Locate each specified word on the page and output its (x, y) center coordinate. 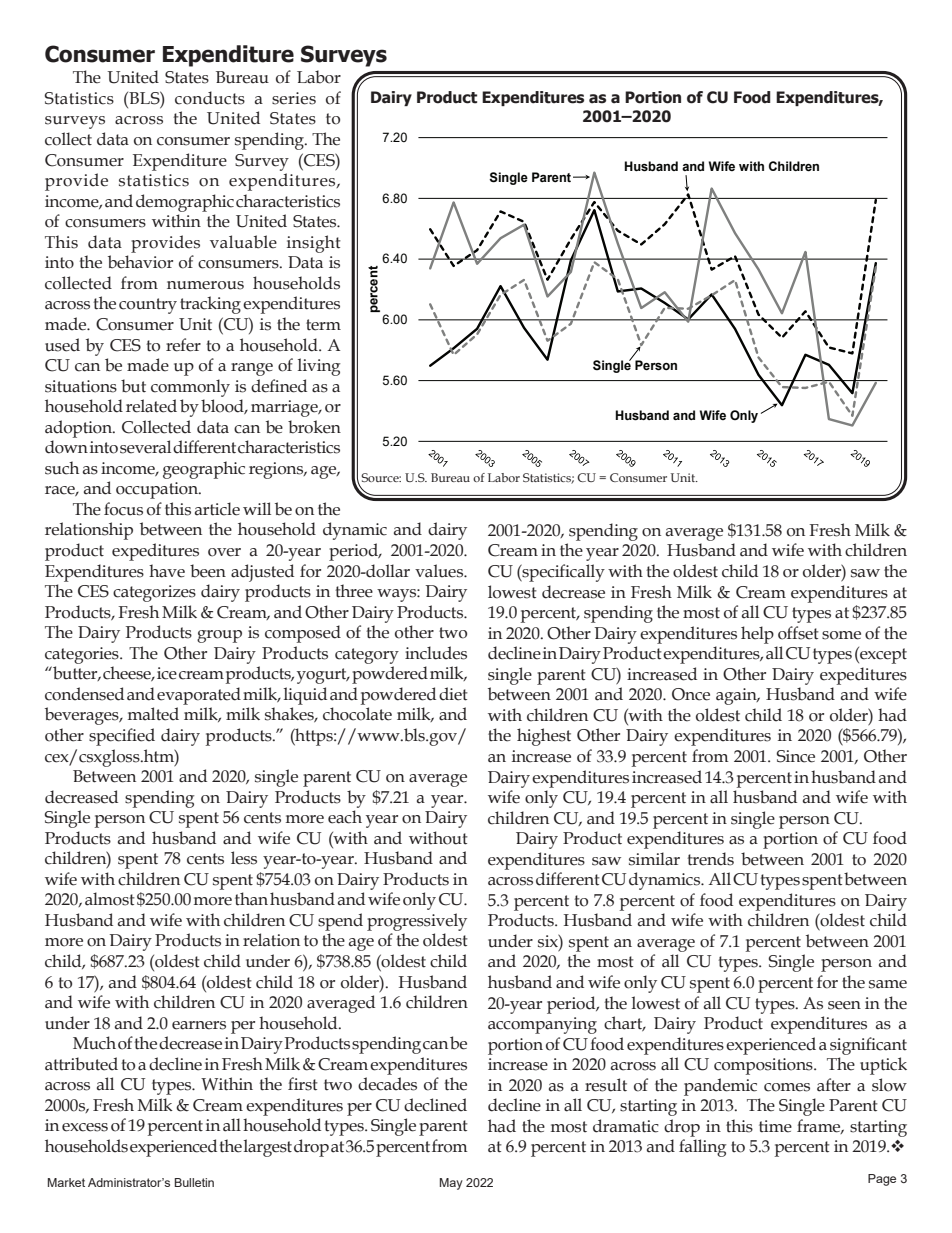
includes (436, 653)
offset (798, 633)
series (294, 98)
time (775, 1126)
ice (167, 673)
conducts (210, 98)
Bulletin (194, 1182)
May (451, 1184)
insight (314, 244)
